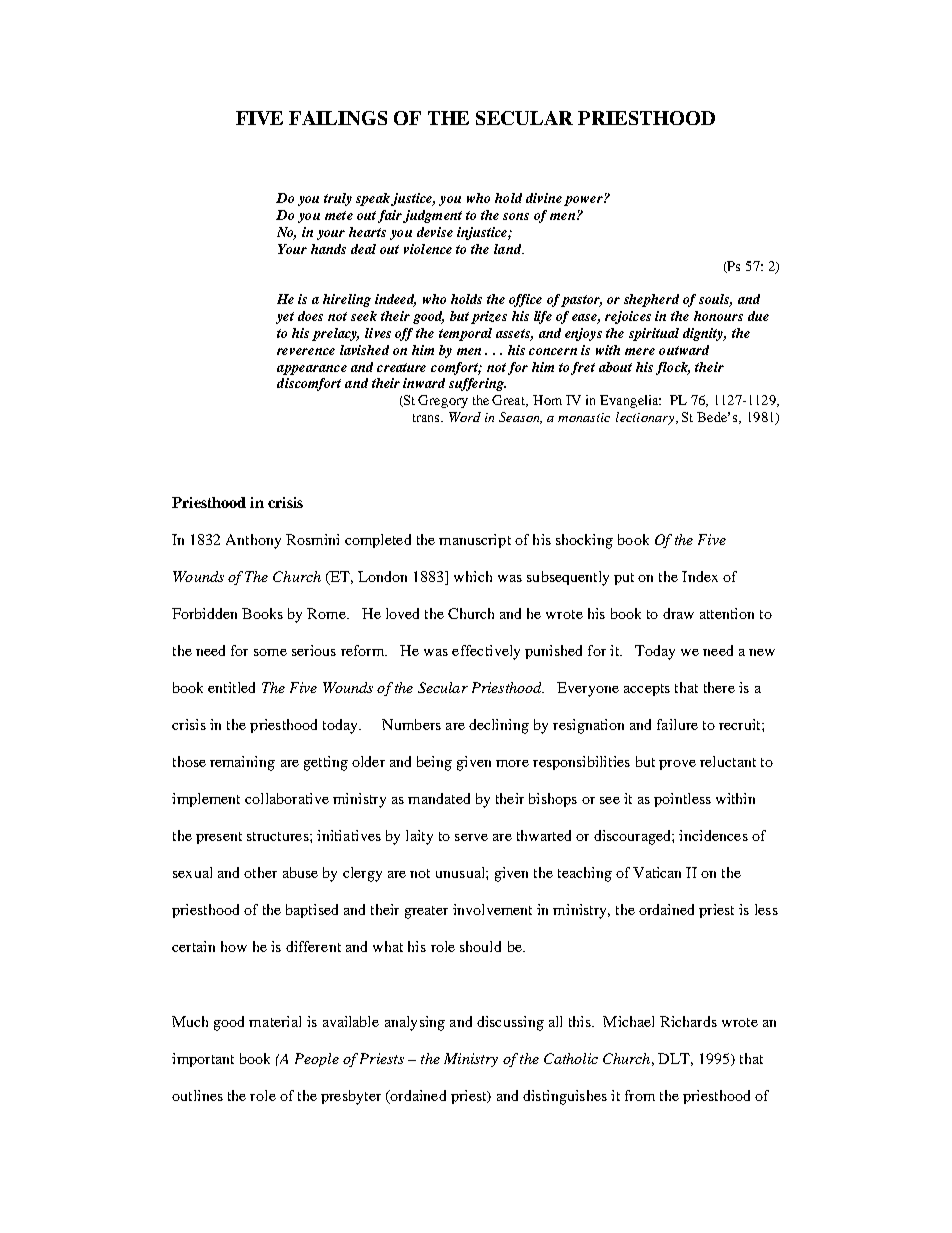 The width and height of the image is (952, 1233). I want to click on outward, so click(684, 350).
